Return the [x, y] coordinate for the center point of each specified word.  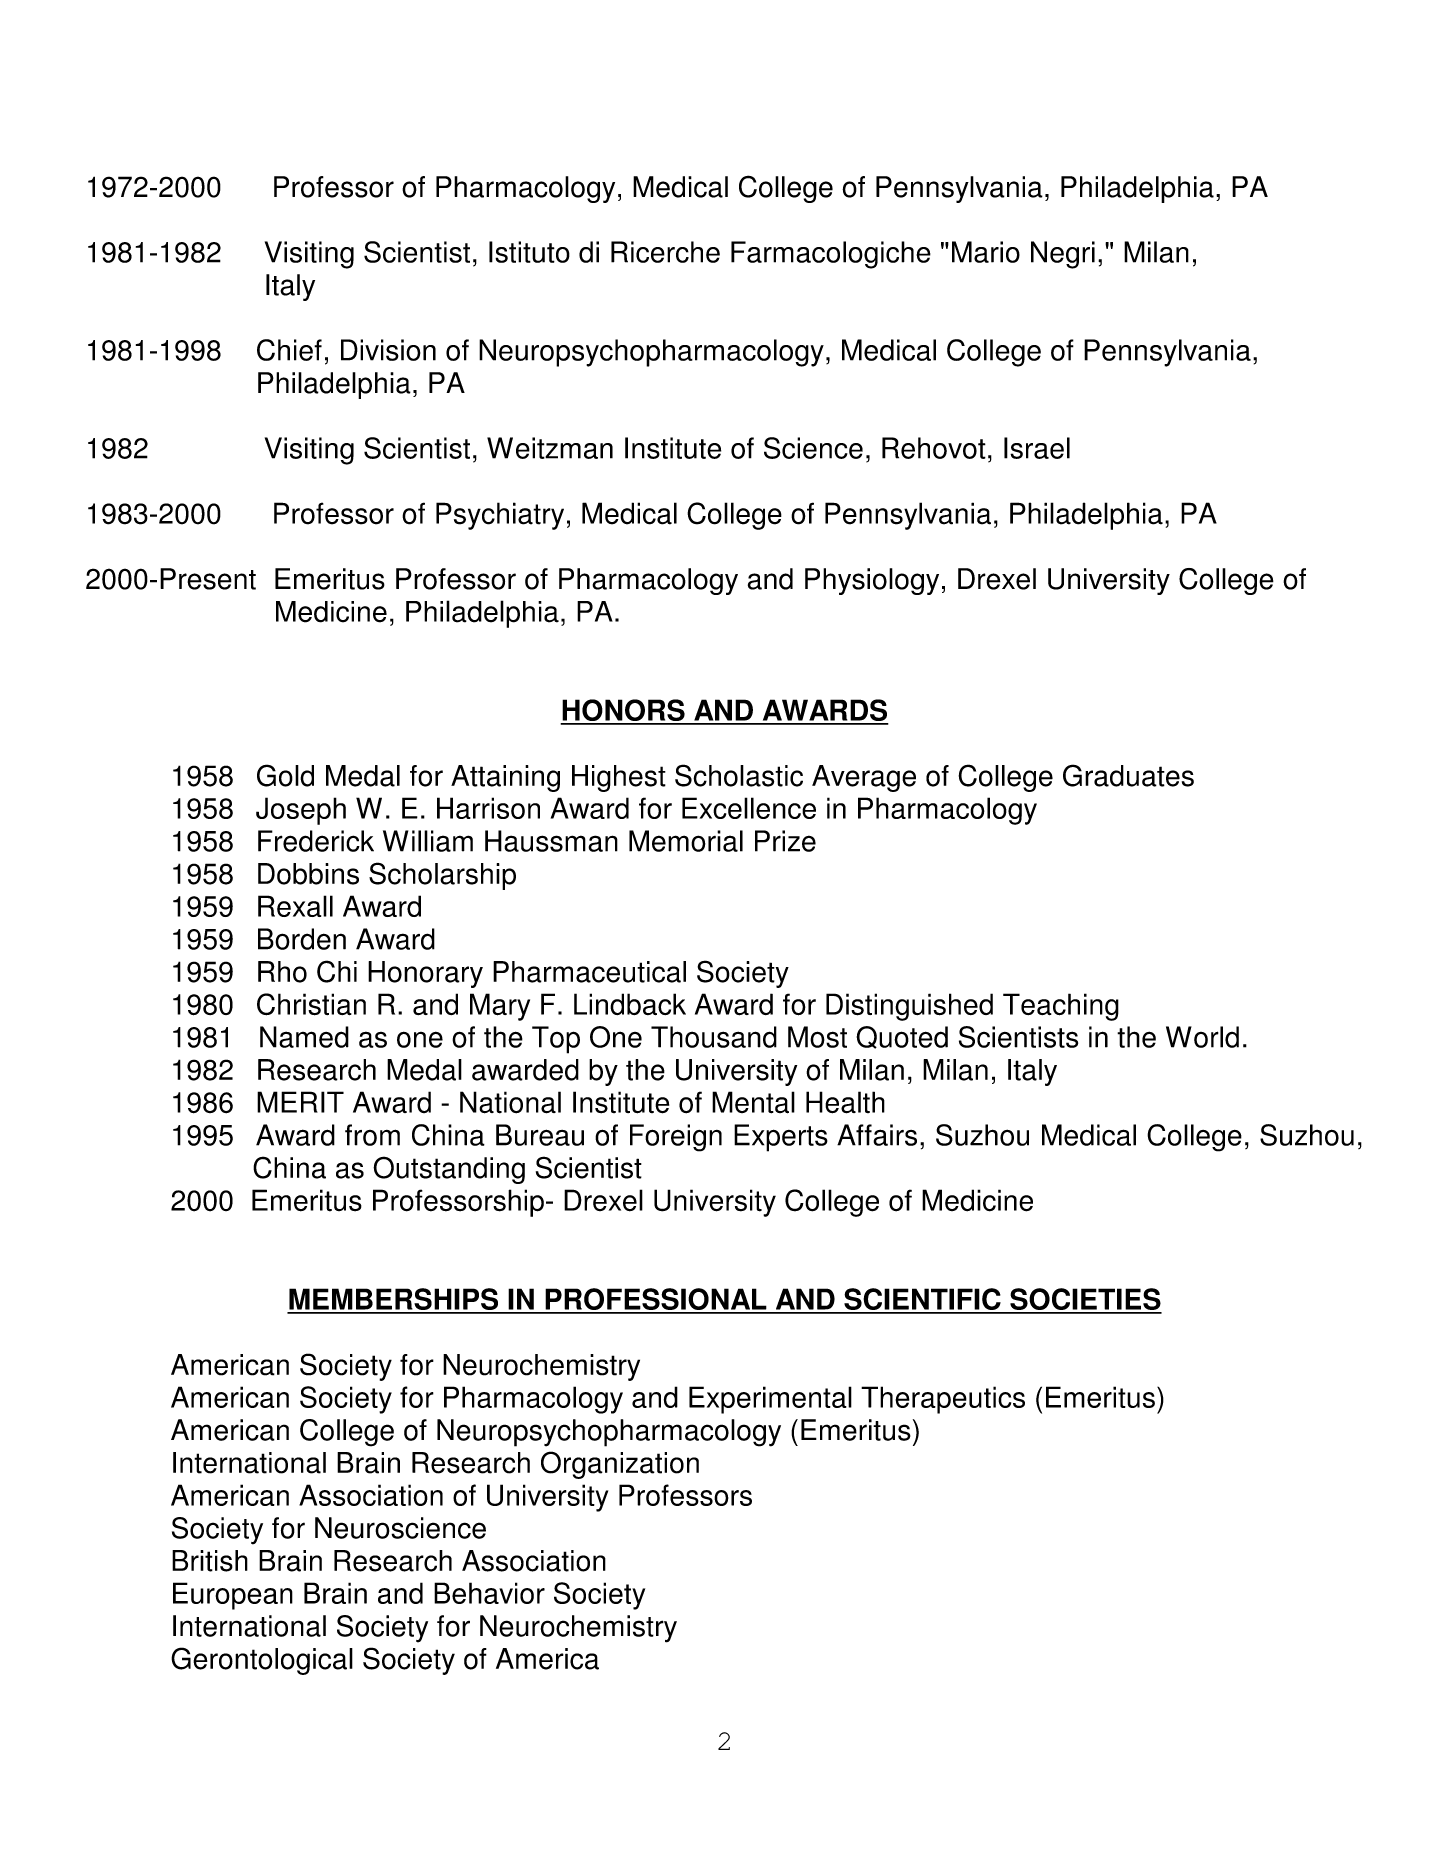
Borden [302, 939]
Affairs [877, 1135]
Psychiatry [500, 516]
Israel [1037, 448]
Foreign [676, 1138]
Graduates [1128, 775]
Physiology [872, 581]
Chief [289, 350]
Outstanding [449, 1170]
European [233, 1596]
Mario [986, 252]
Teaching [1061, 1007]
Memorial [686, 841]
